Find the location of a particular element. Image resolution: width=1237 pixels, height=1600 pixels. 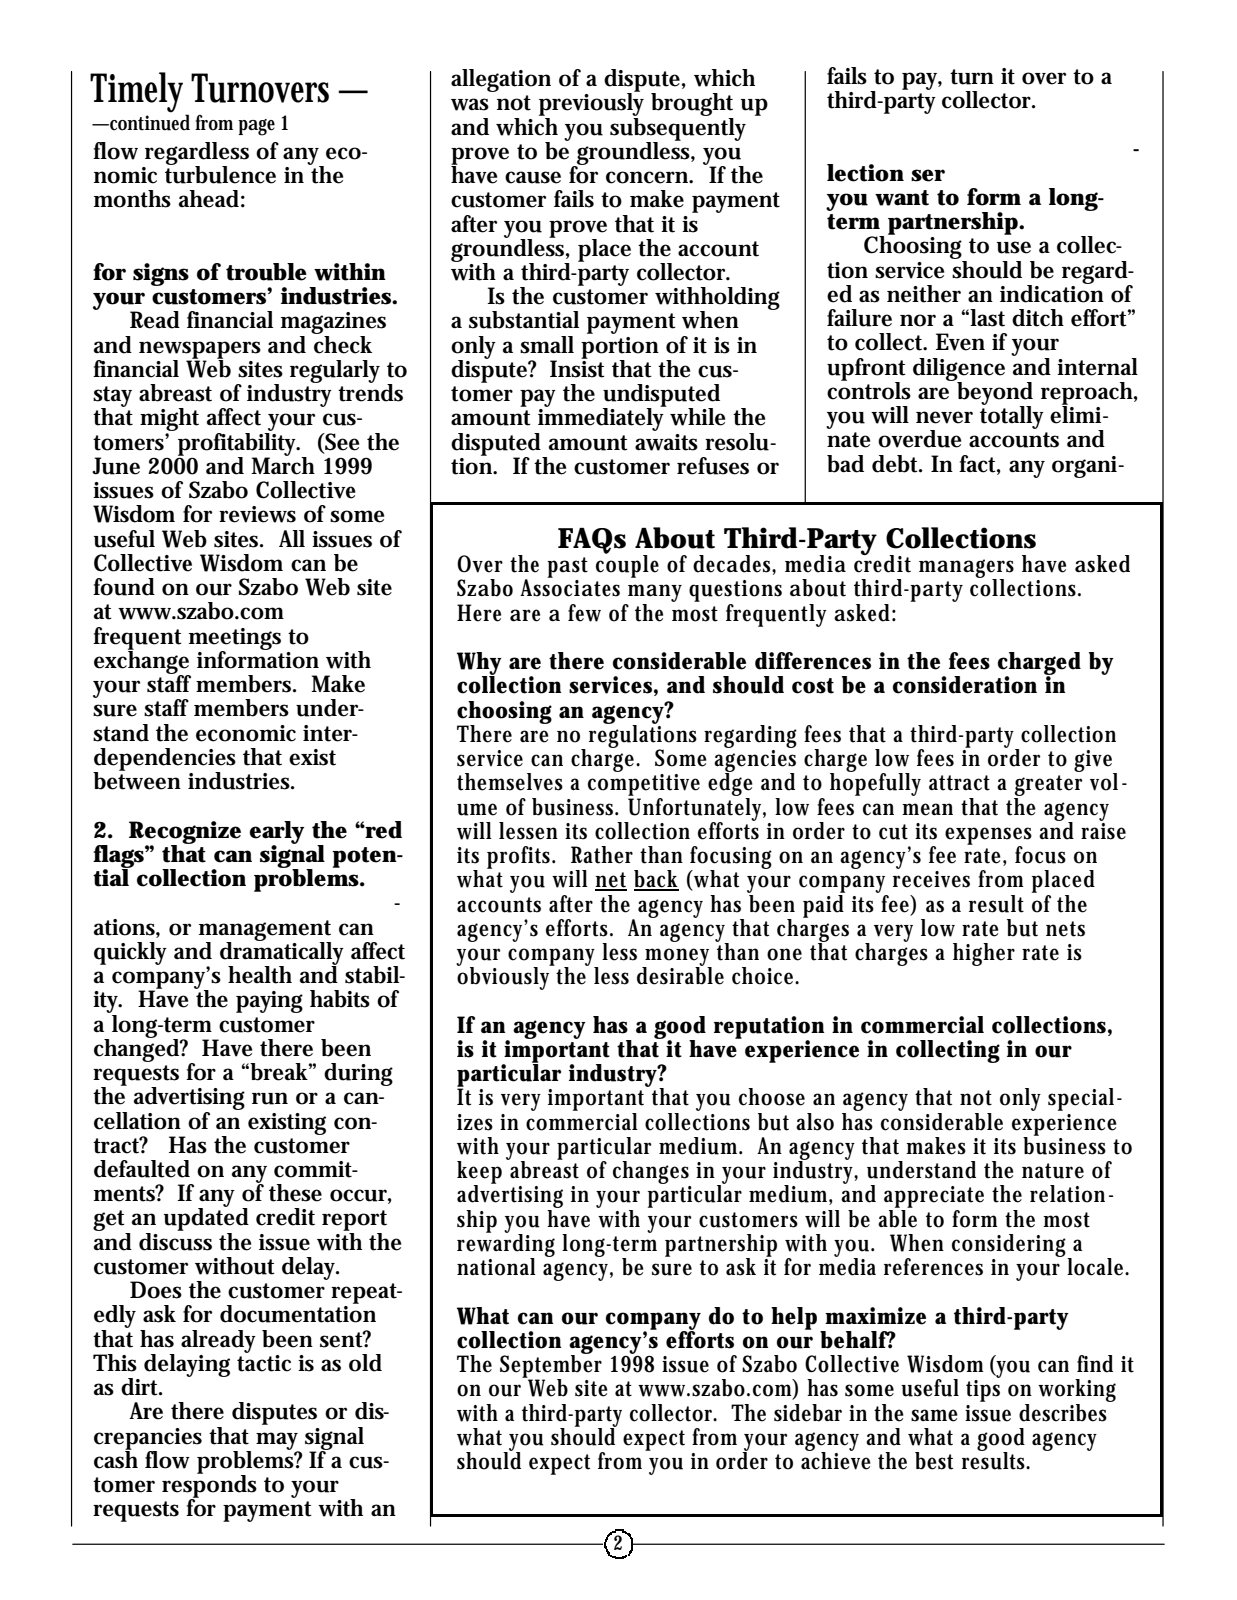

higher is located at coordinates (984, 954).
